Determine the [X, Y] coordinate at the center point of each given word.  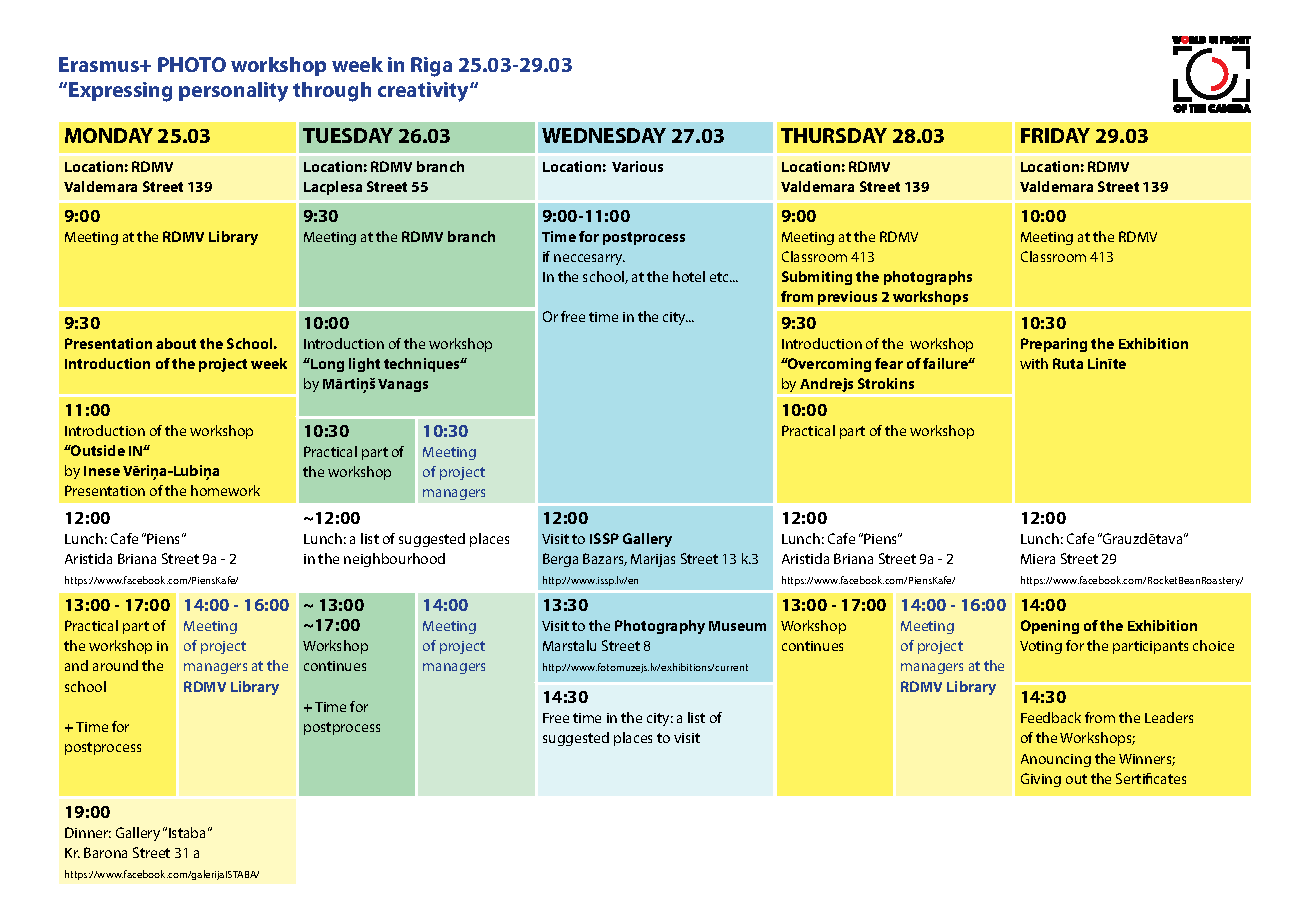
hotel [689, 276]
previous [847, 298]
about [176, 343]
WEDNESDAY [604, 135]
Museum [737, 626]
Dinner [88, 832]
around [115, 665]
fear [889, 363]
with [1034, 363]
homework [225, 490]
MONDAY [109, 135]
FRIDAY [1055, 135]
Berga [560, 560]
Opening [1050, 627]
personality [233, 92]
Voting [1041, 647]
